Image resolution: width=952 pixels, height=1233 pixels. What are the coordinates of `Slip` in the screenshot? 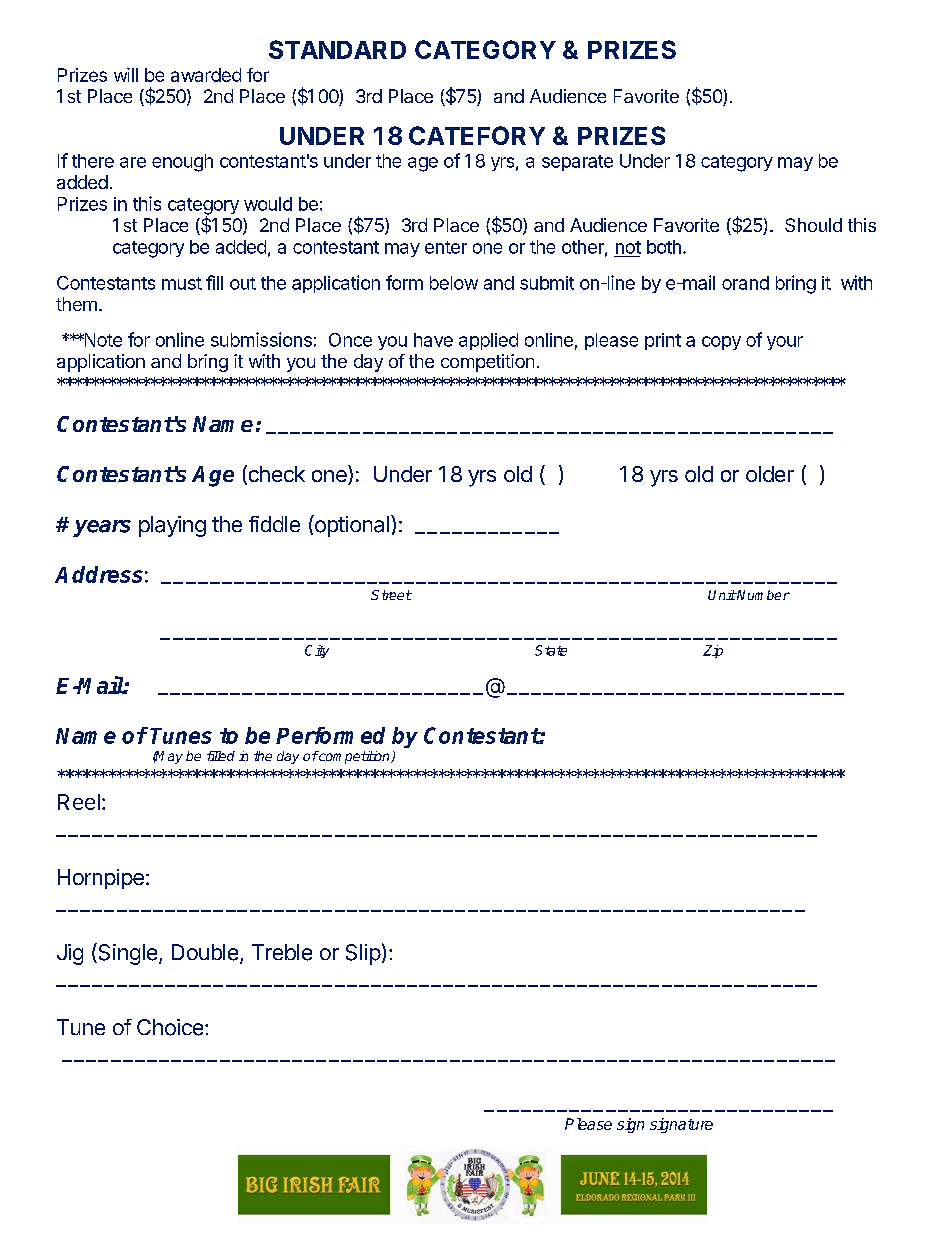 It's located at (363, 954).
